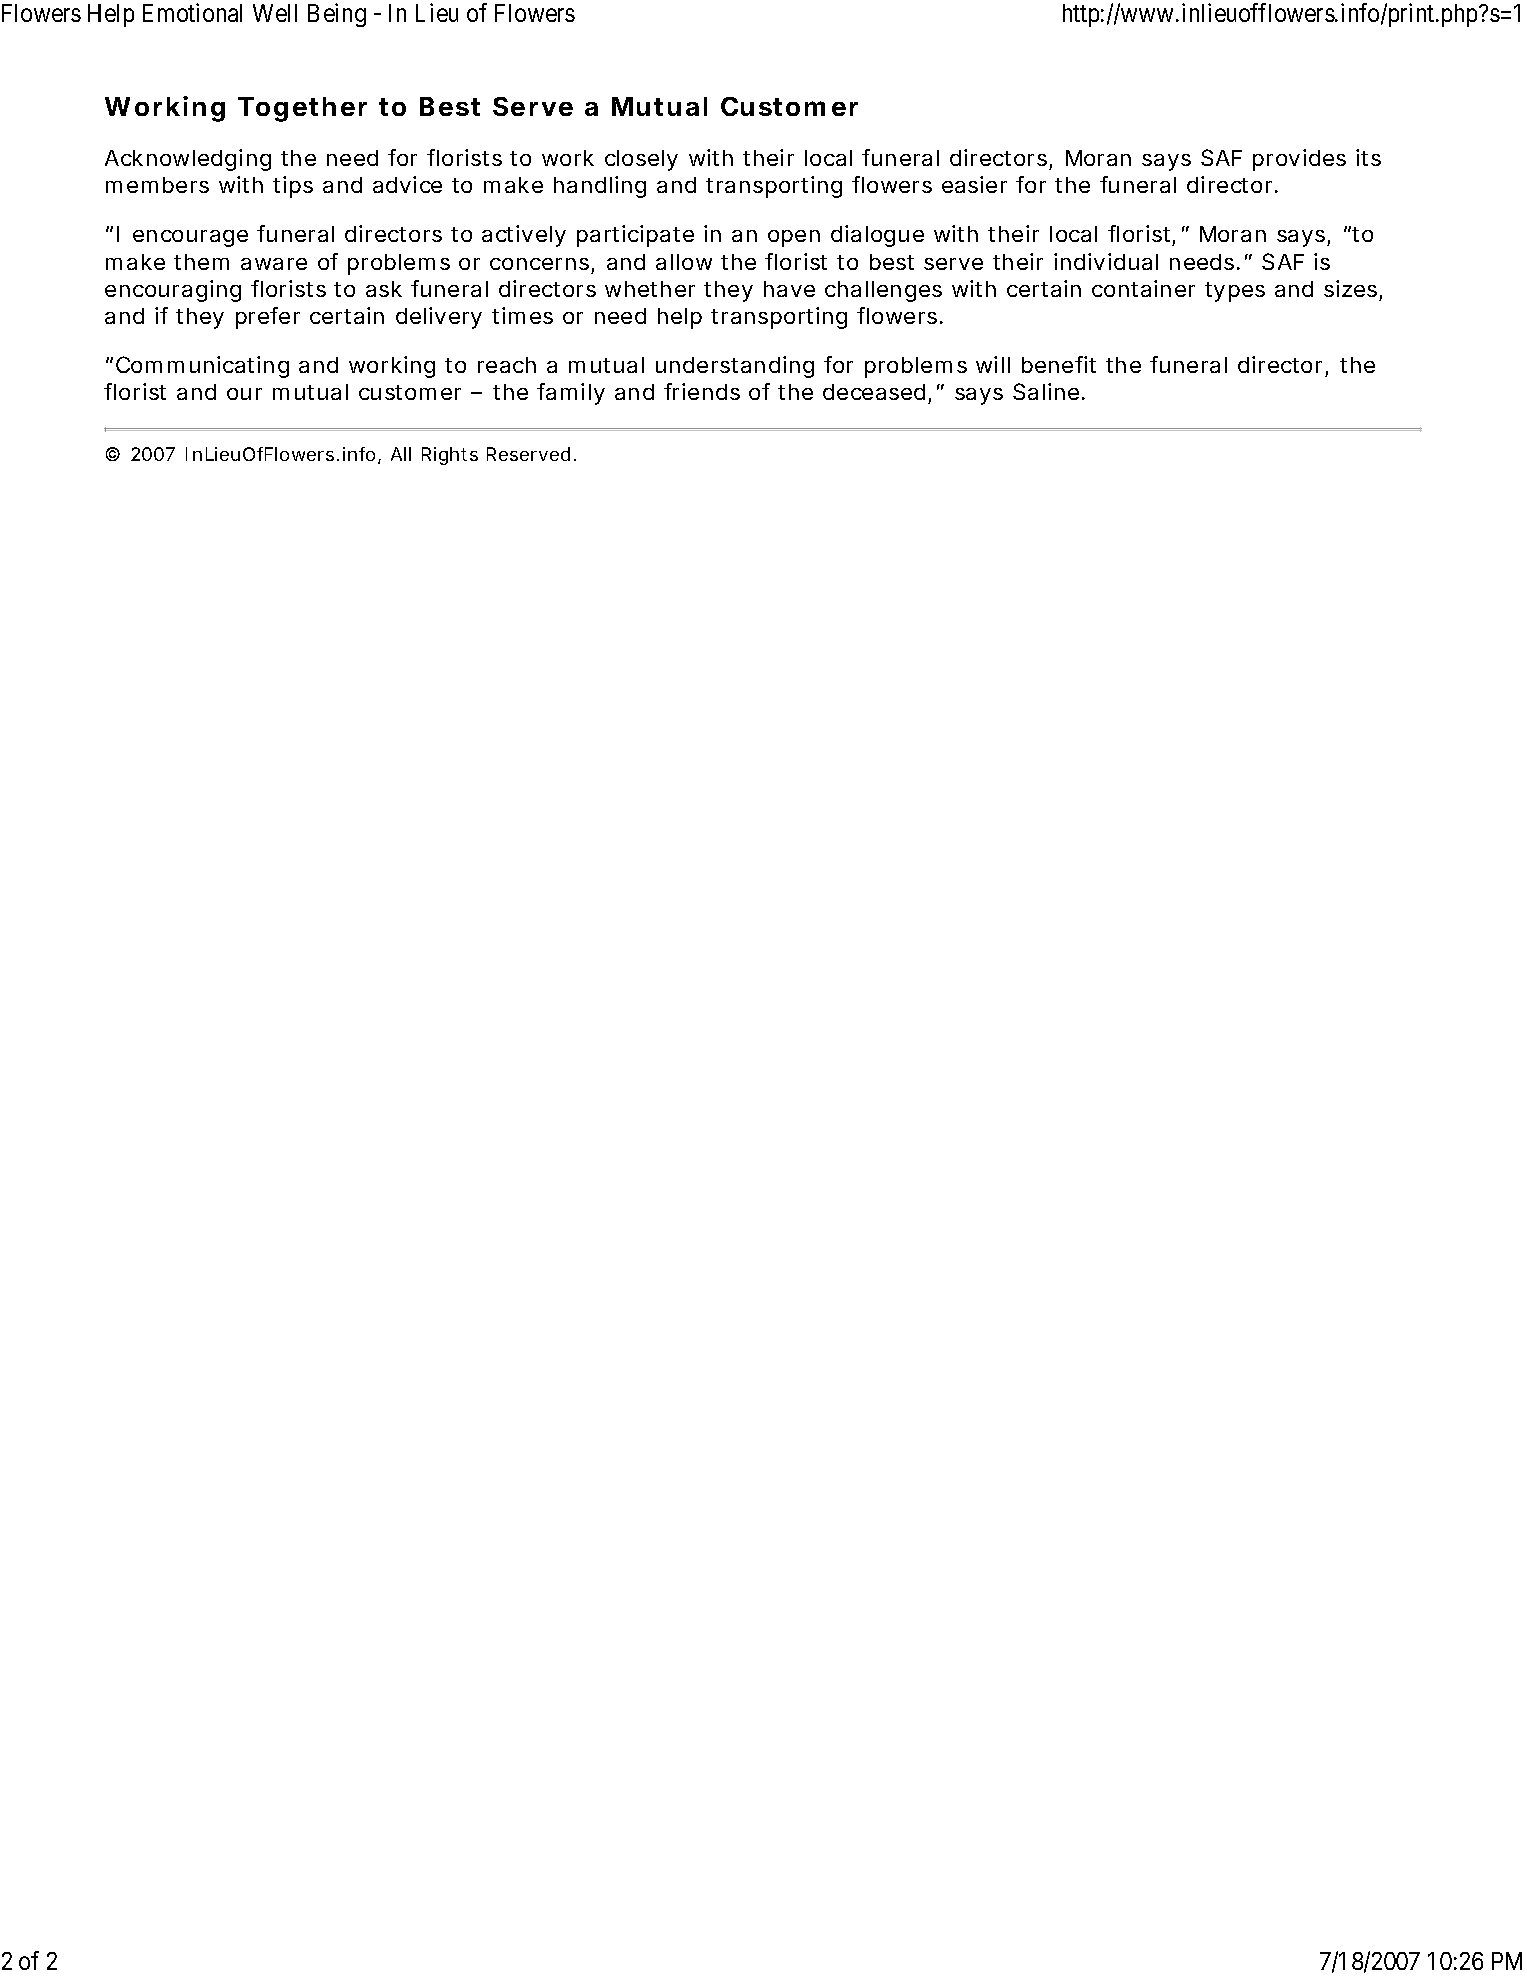  I want to click on prefer, so click(268, 318).
